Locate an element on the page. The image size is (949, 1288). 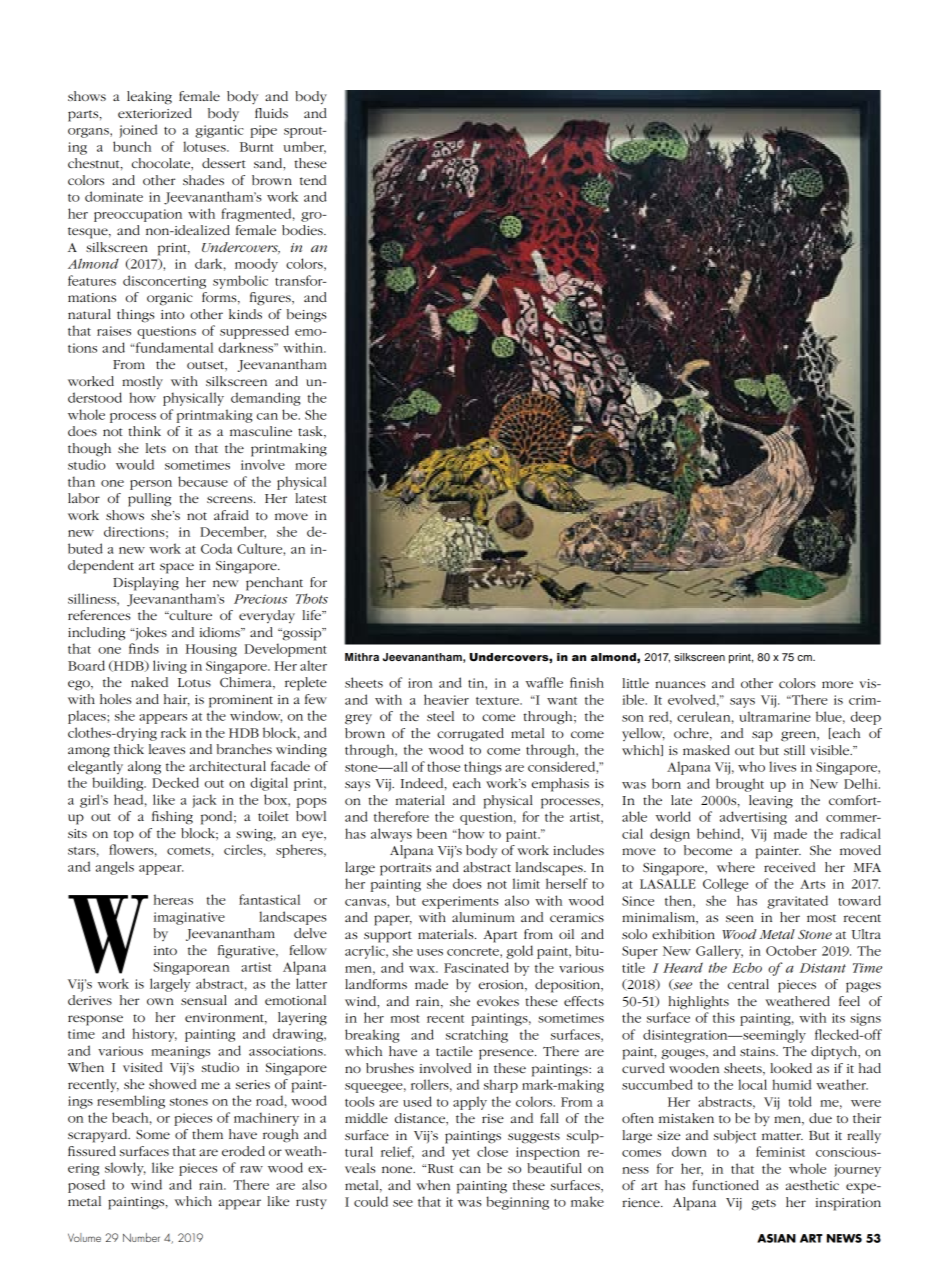
little is located at coordinates (635, 683).
